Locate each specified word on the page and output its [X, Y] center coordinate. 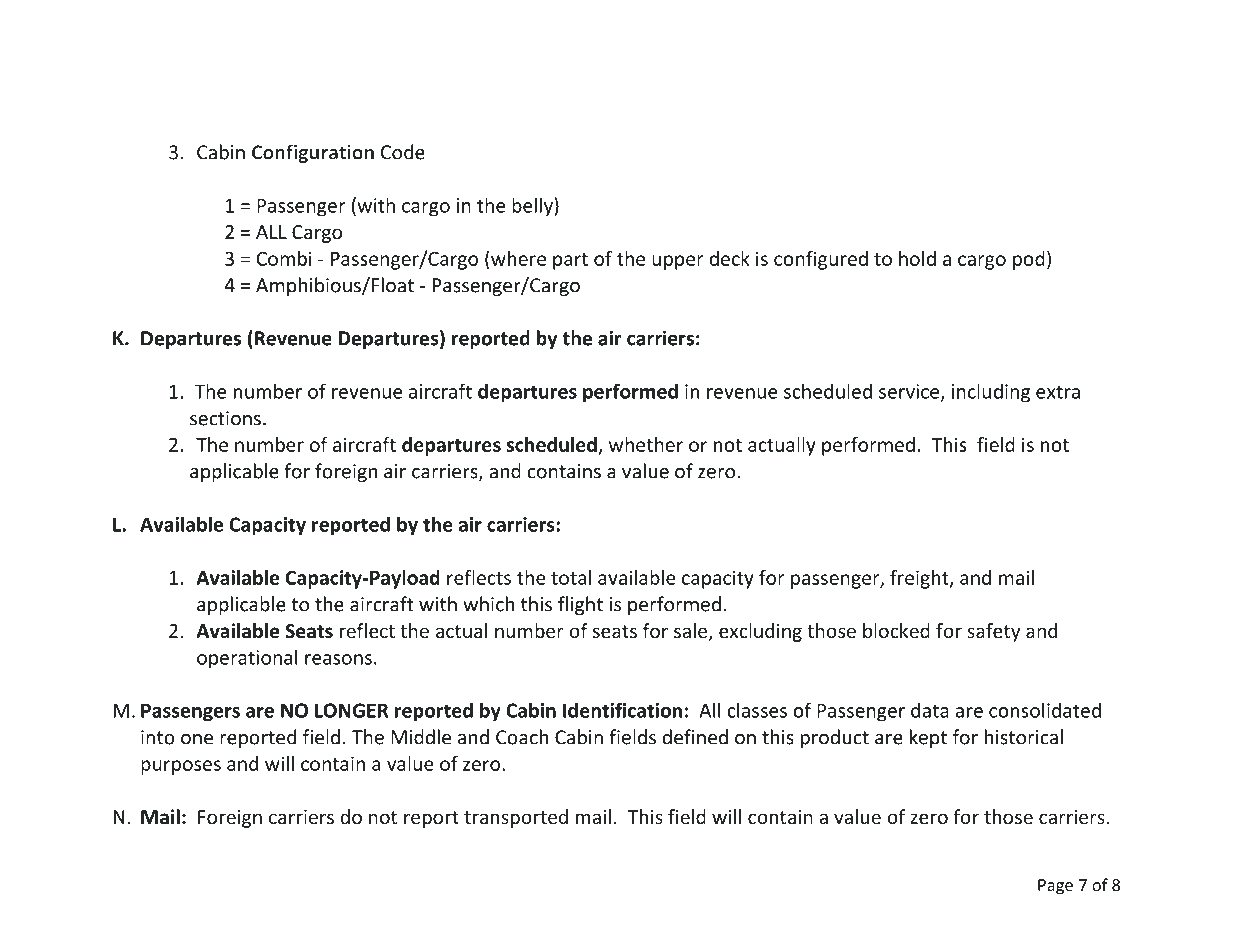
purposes [181, 767]
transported [516, 818]
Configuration [313, 153]
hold [917, 258]
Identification [622, 710]
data [930, 710]
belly [533, 207]
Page [1055, 887]
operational [247, 659]
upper [678, 262]
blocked [896, 630]
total [571, 577]
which [488, 604]
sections [225, 418]
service [910, 392]
